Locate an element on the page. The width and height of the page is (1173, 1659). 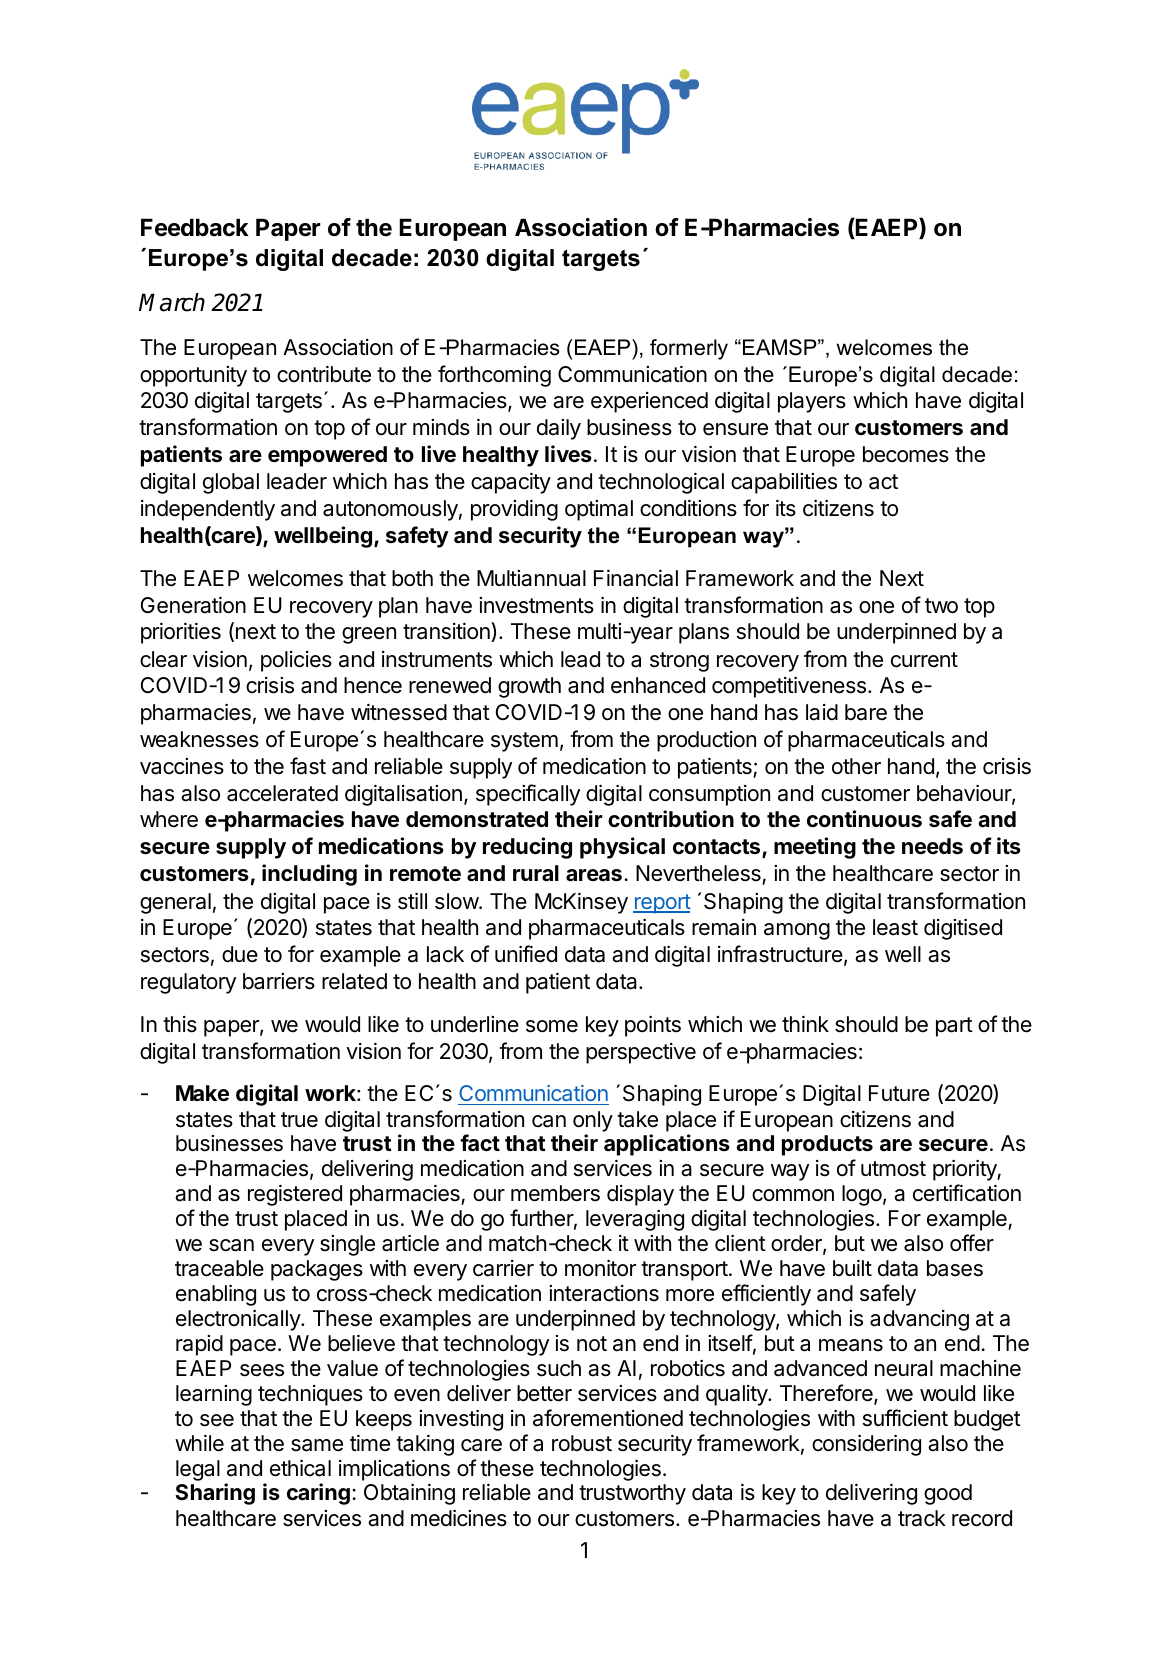
Feedback is located at coordinates (195, 227).
